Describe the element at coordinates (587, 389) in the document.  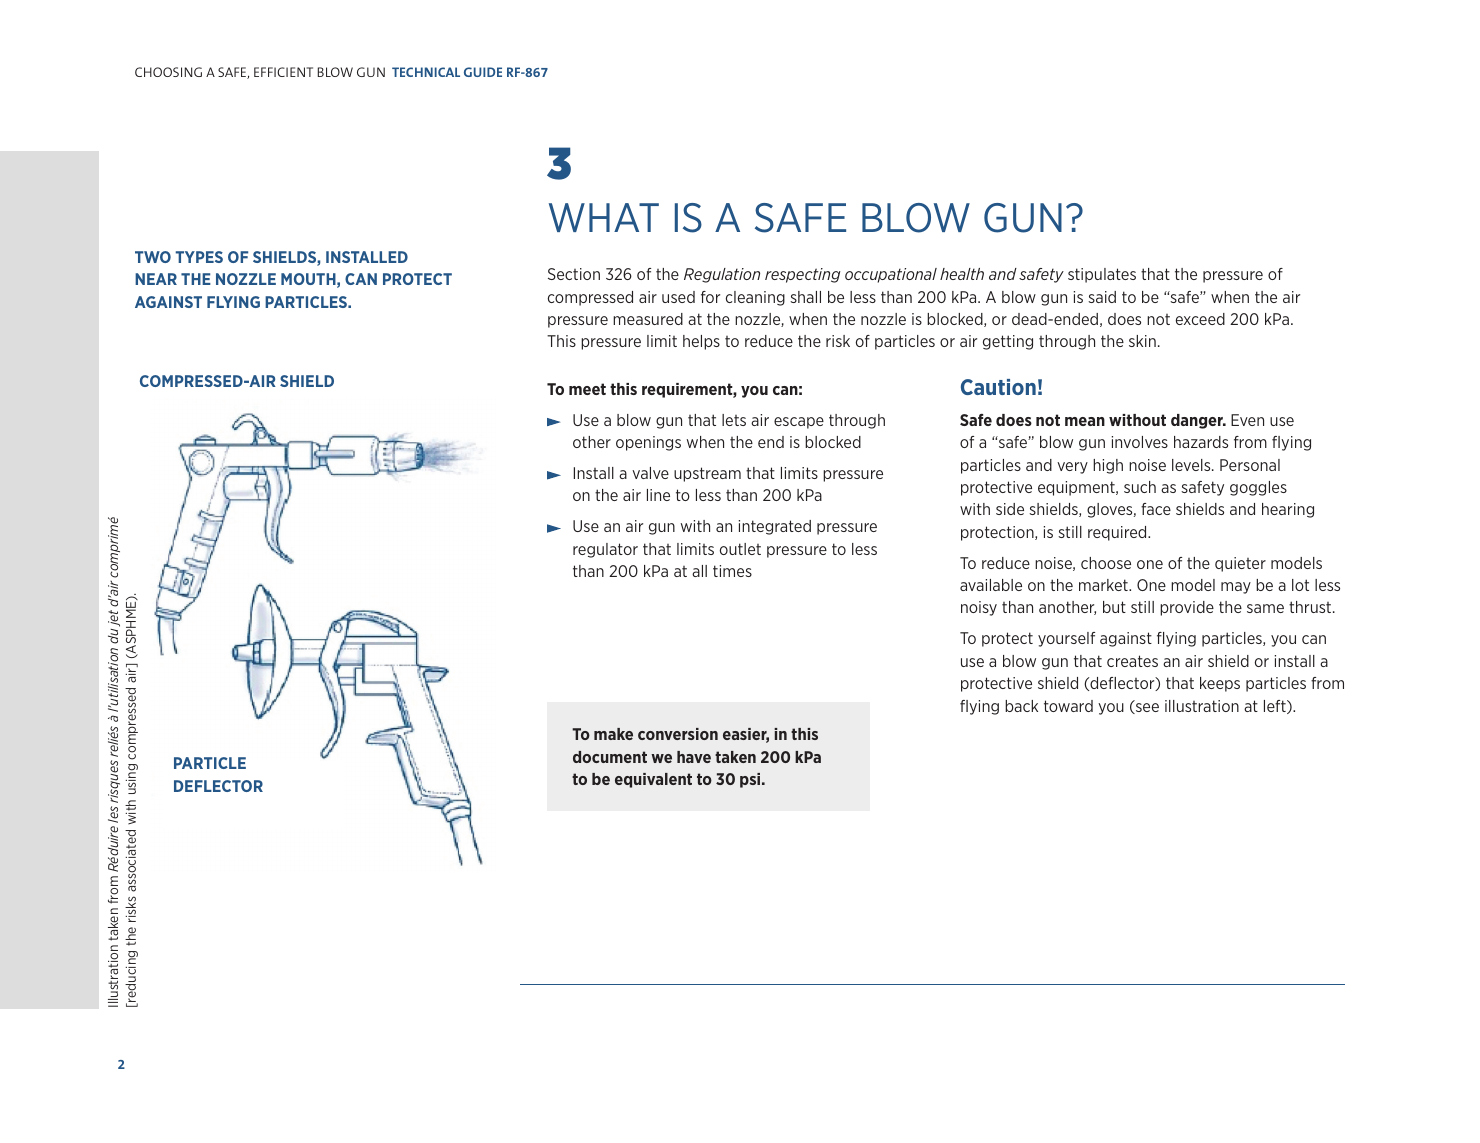
I see `meet` at that location.
